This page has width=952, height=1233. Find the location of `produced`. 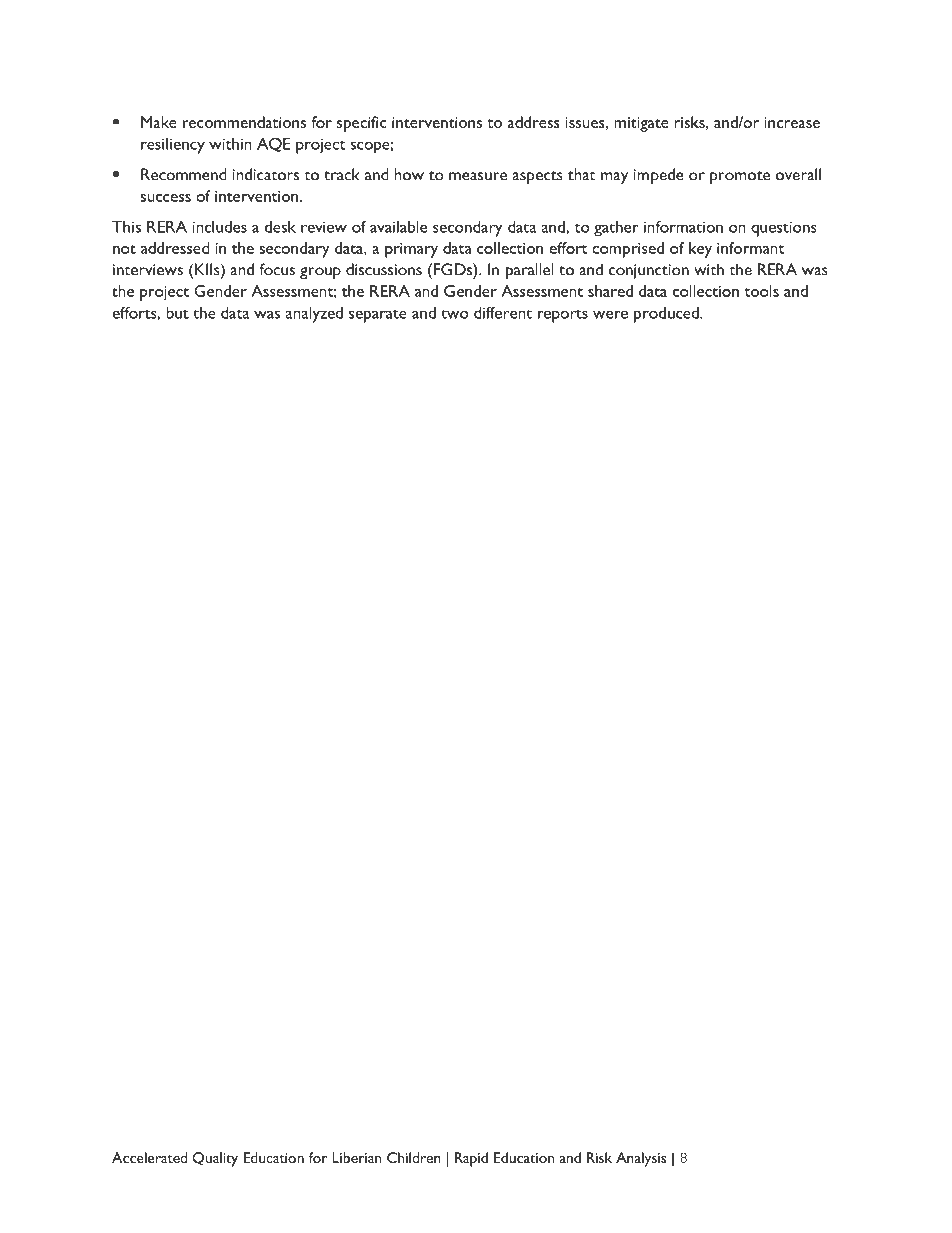

produced is located at coordinates (667, 315).
